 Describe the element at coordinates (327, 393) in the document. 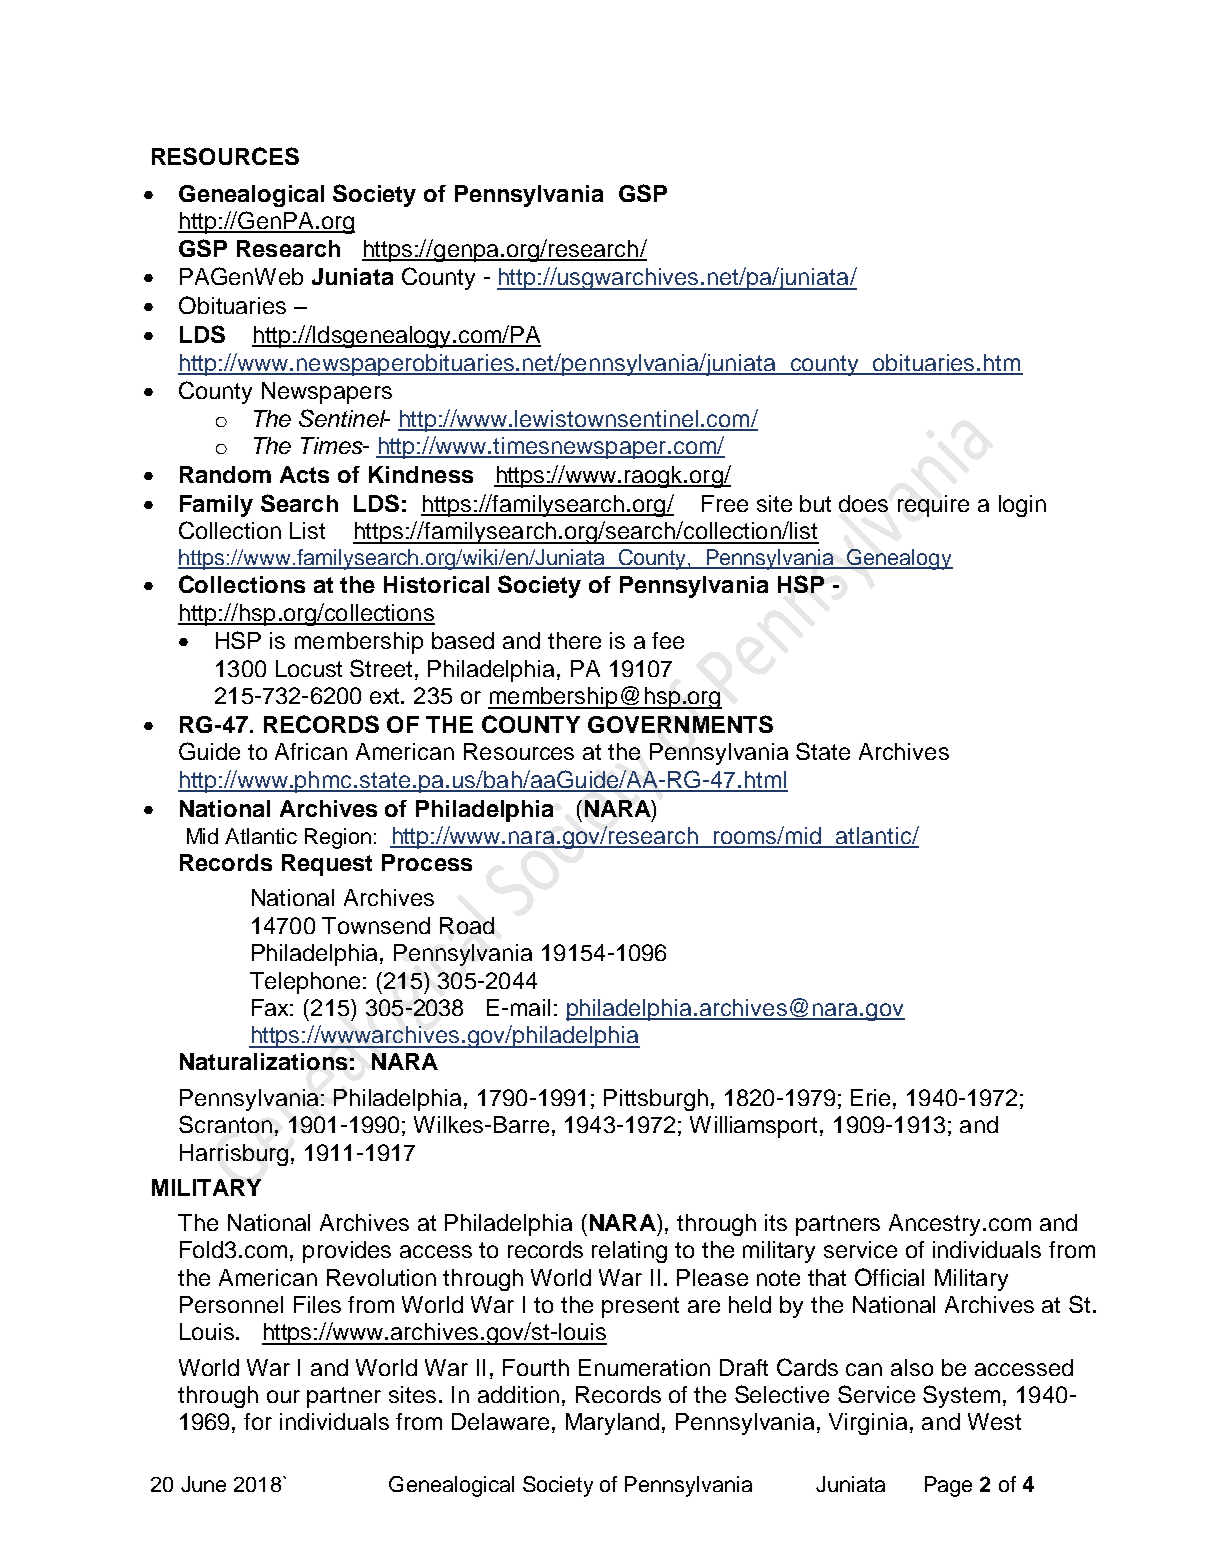

I see `Newspapers` at that location.
